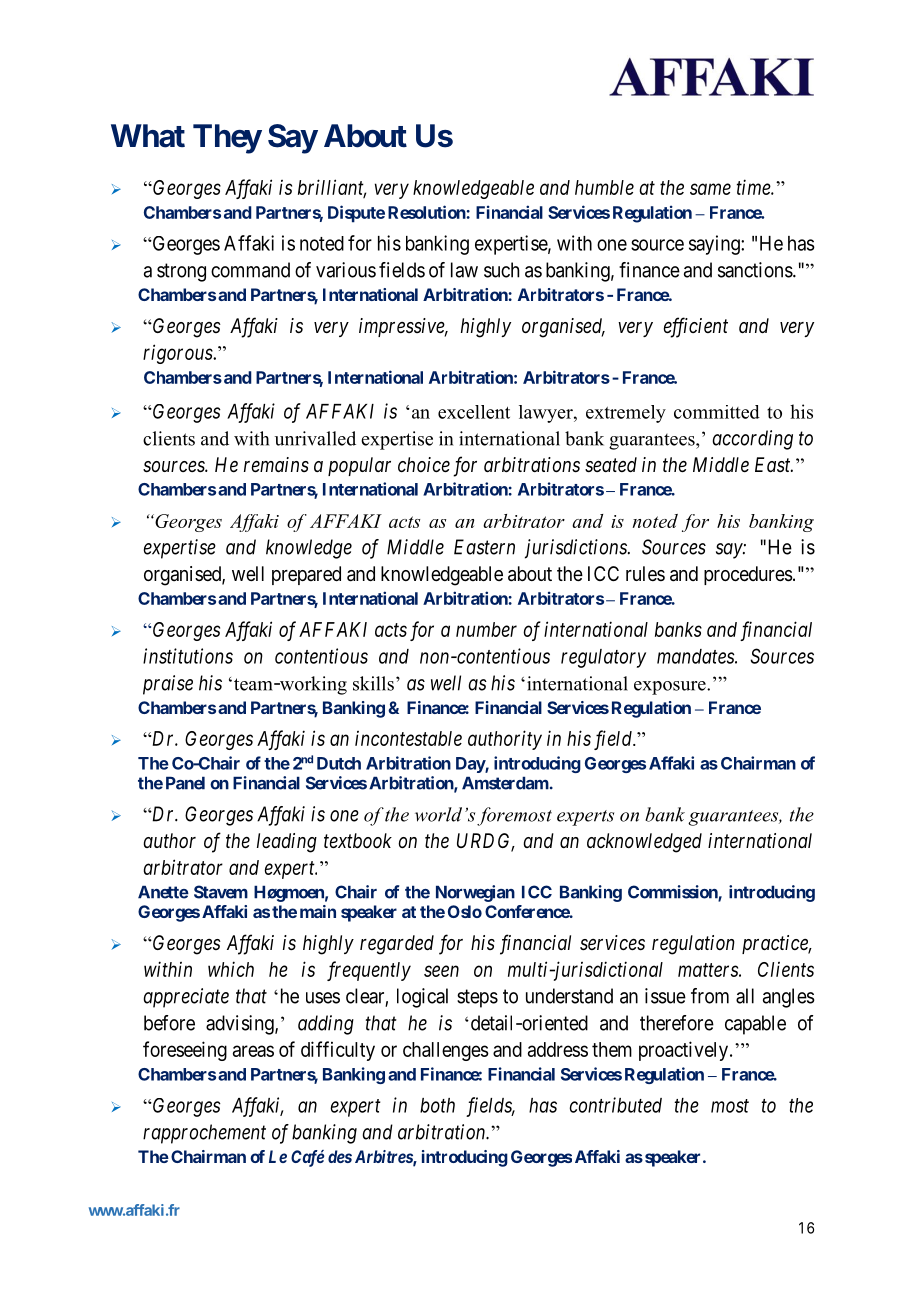  Describe the element at coordinates (204, 1134) in the page. I see `rapprochement` at that location.
